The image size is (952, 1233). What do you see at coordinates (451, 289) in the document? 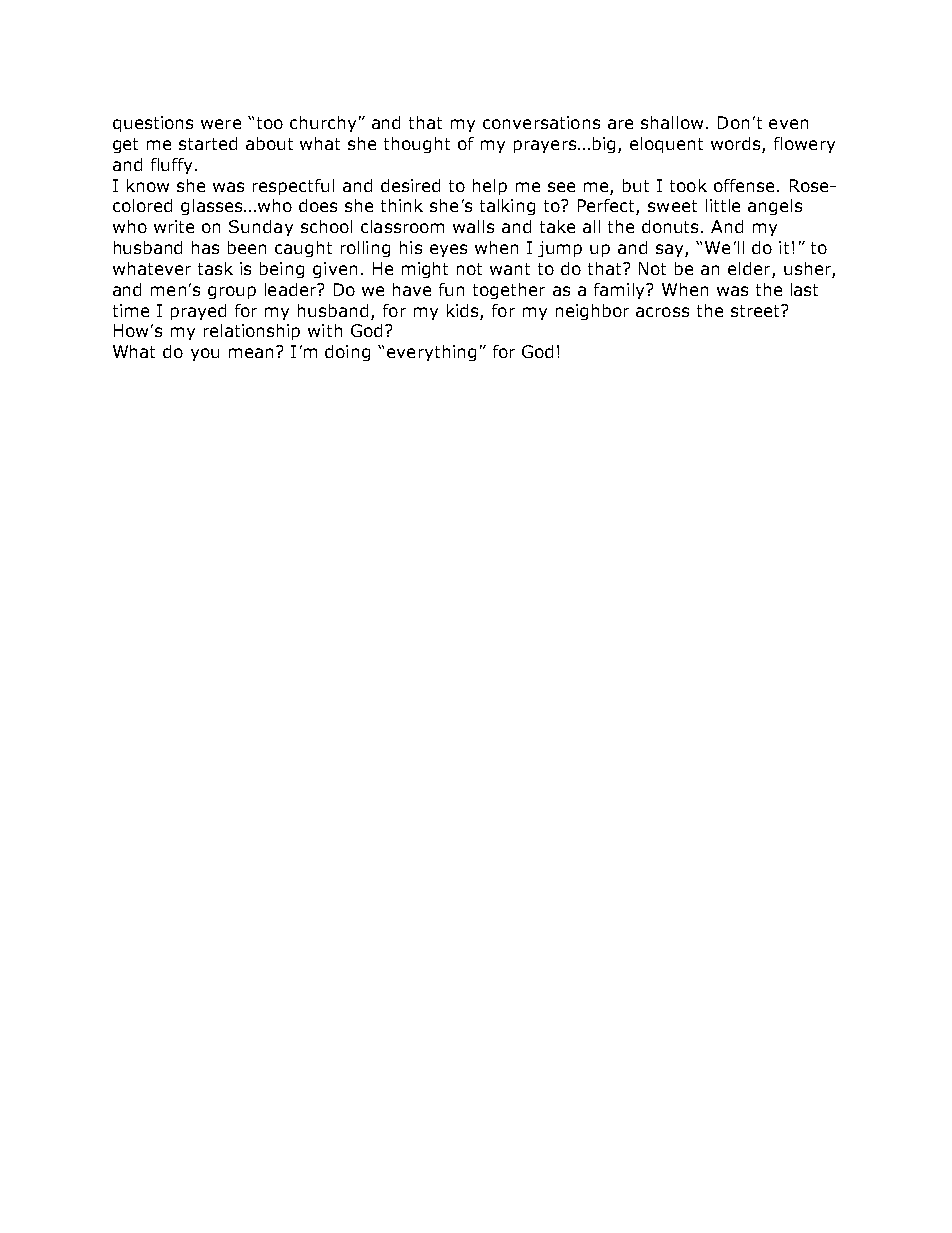
I see `fun` at bounding box center [451, 289].
